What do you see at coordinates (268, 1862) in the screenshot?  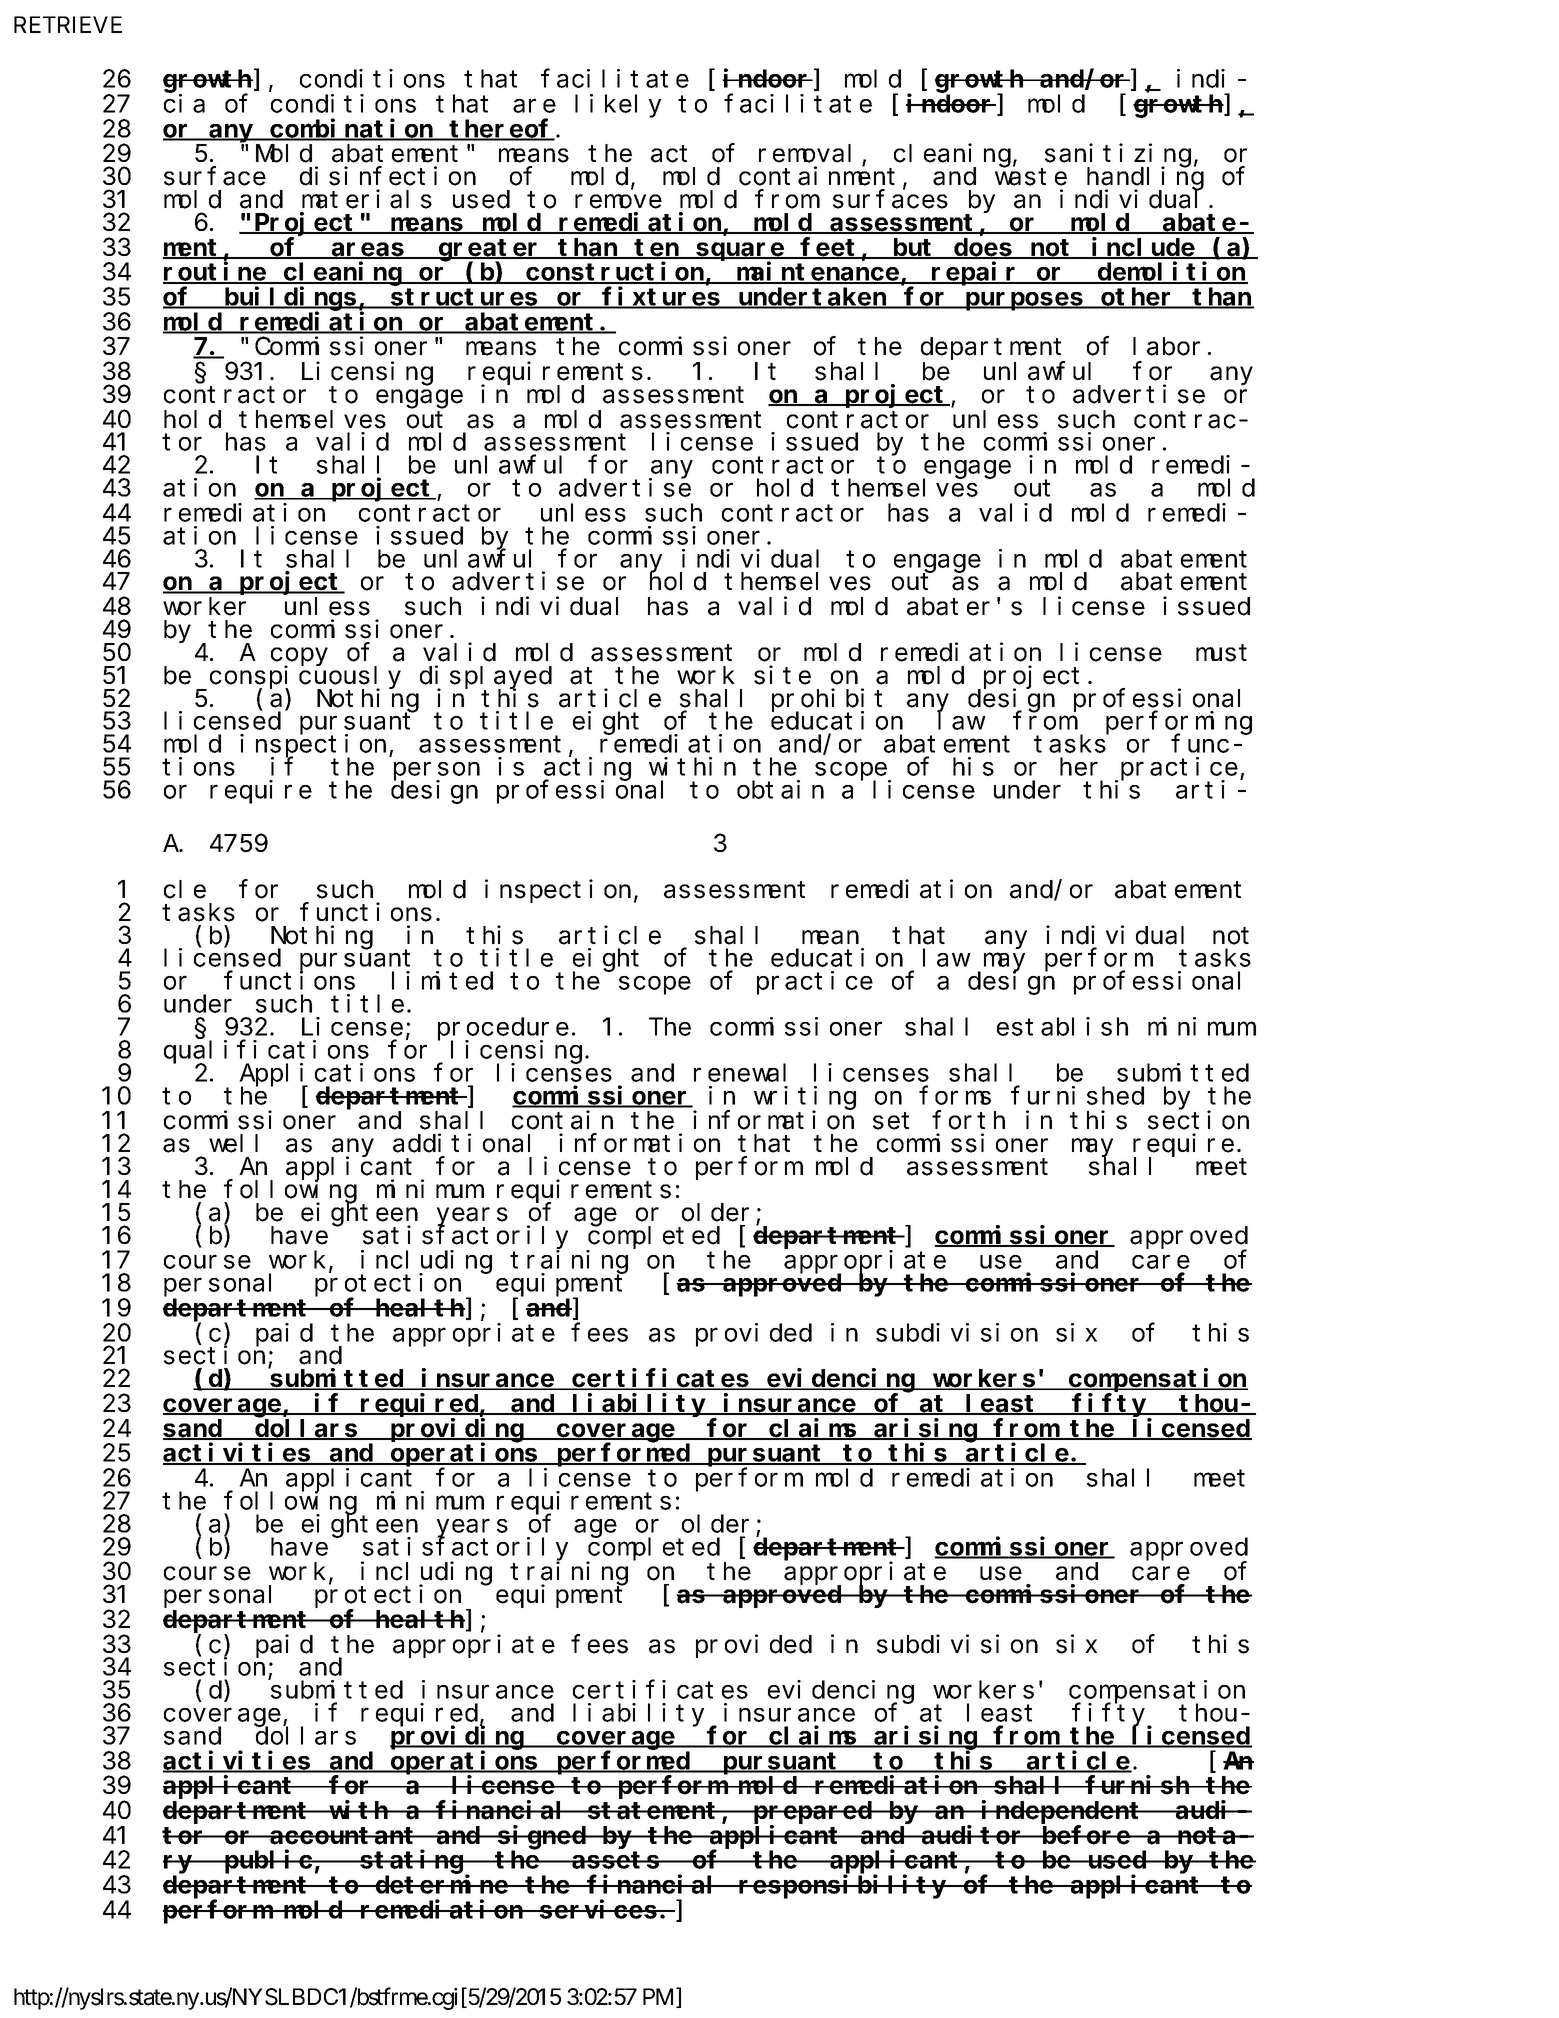 I see `public` at bounding box center [268, 1862].
